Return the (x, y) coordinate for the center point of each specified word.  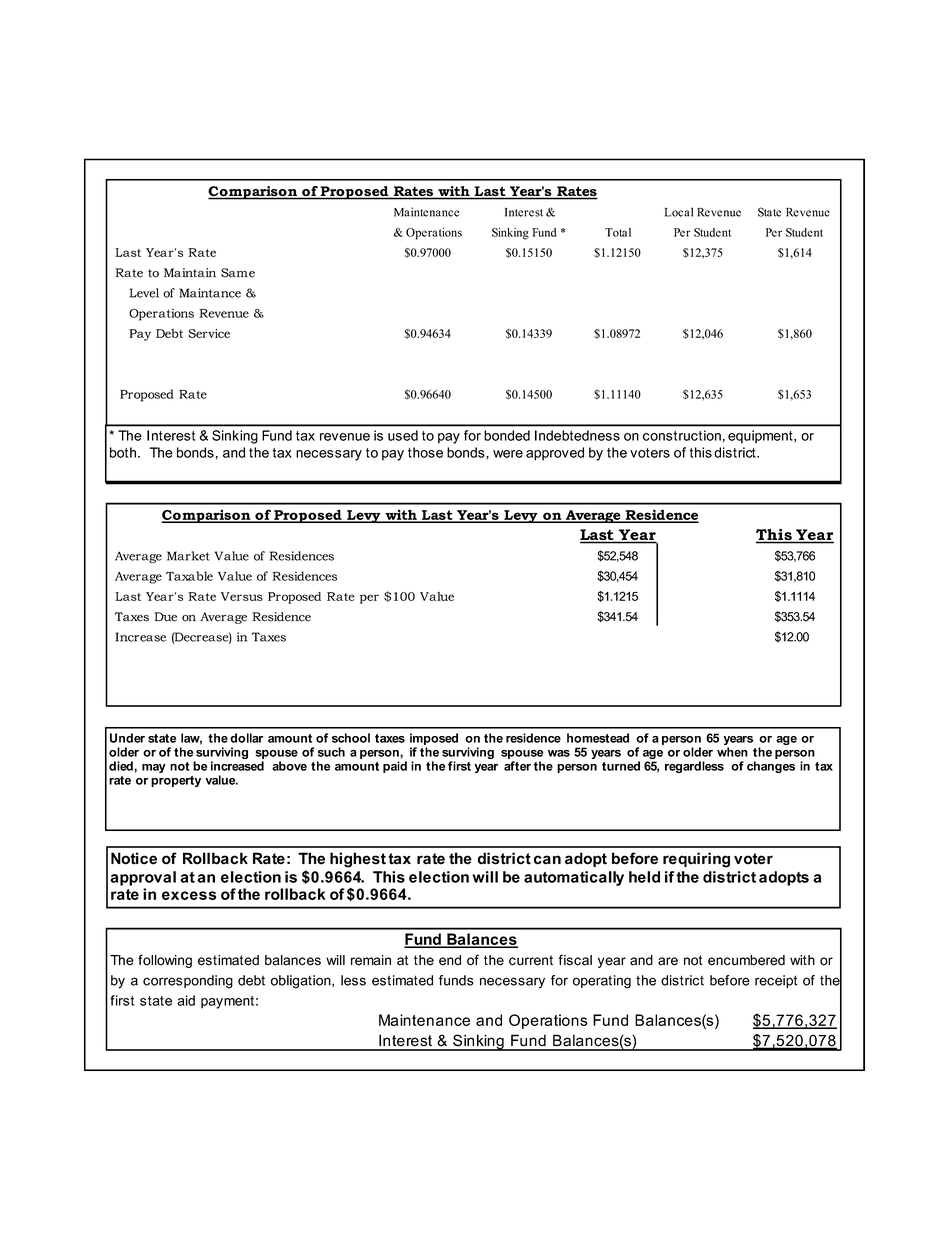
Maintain (190, 273)
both (124, 452)
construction (682, 435)
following (165, 961)
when (732, 752)
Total (618, 232)
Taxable (189, 576)
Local (679, 212)
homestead (598, 738)
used (403, 435)
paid (395, 767)
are (668, 961)
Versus (242, 596)
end (450, 960)
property (176, 781)
